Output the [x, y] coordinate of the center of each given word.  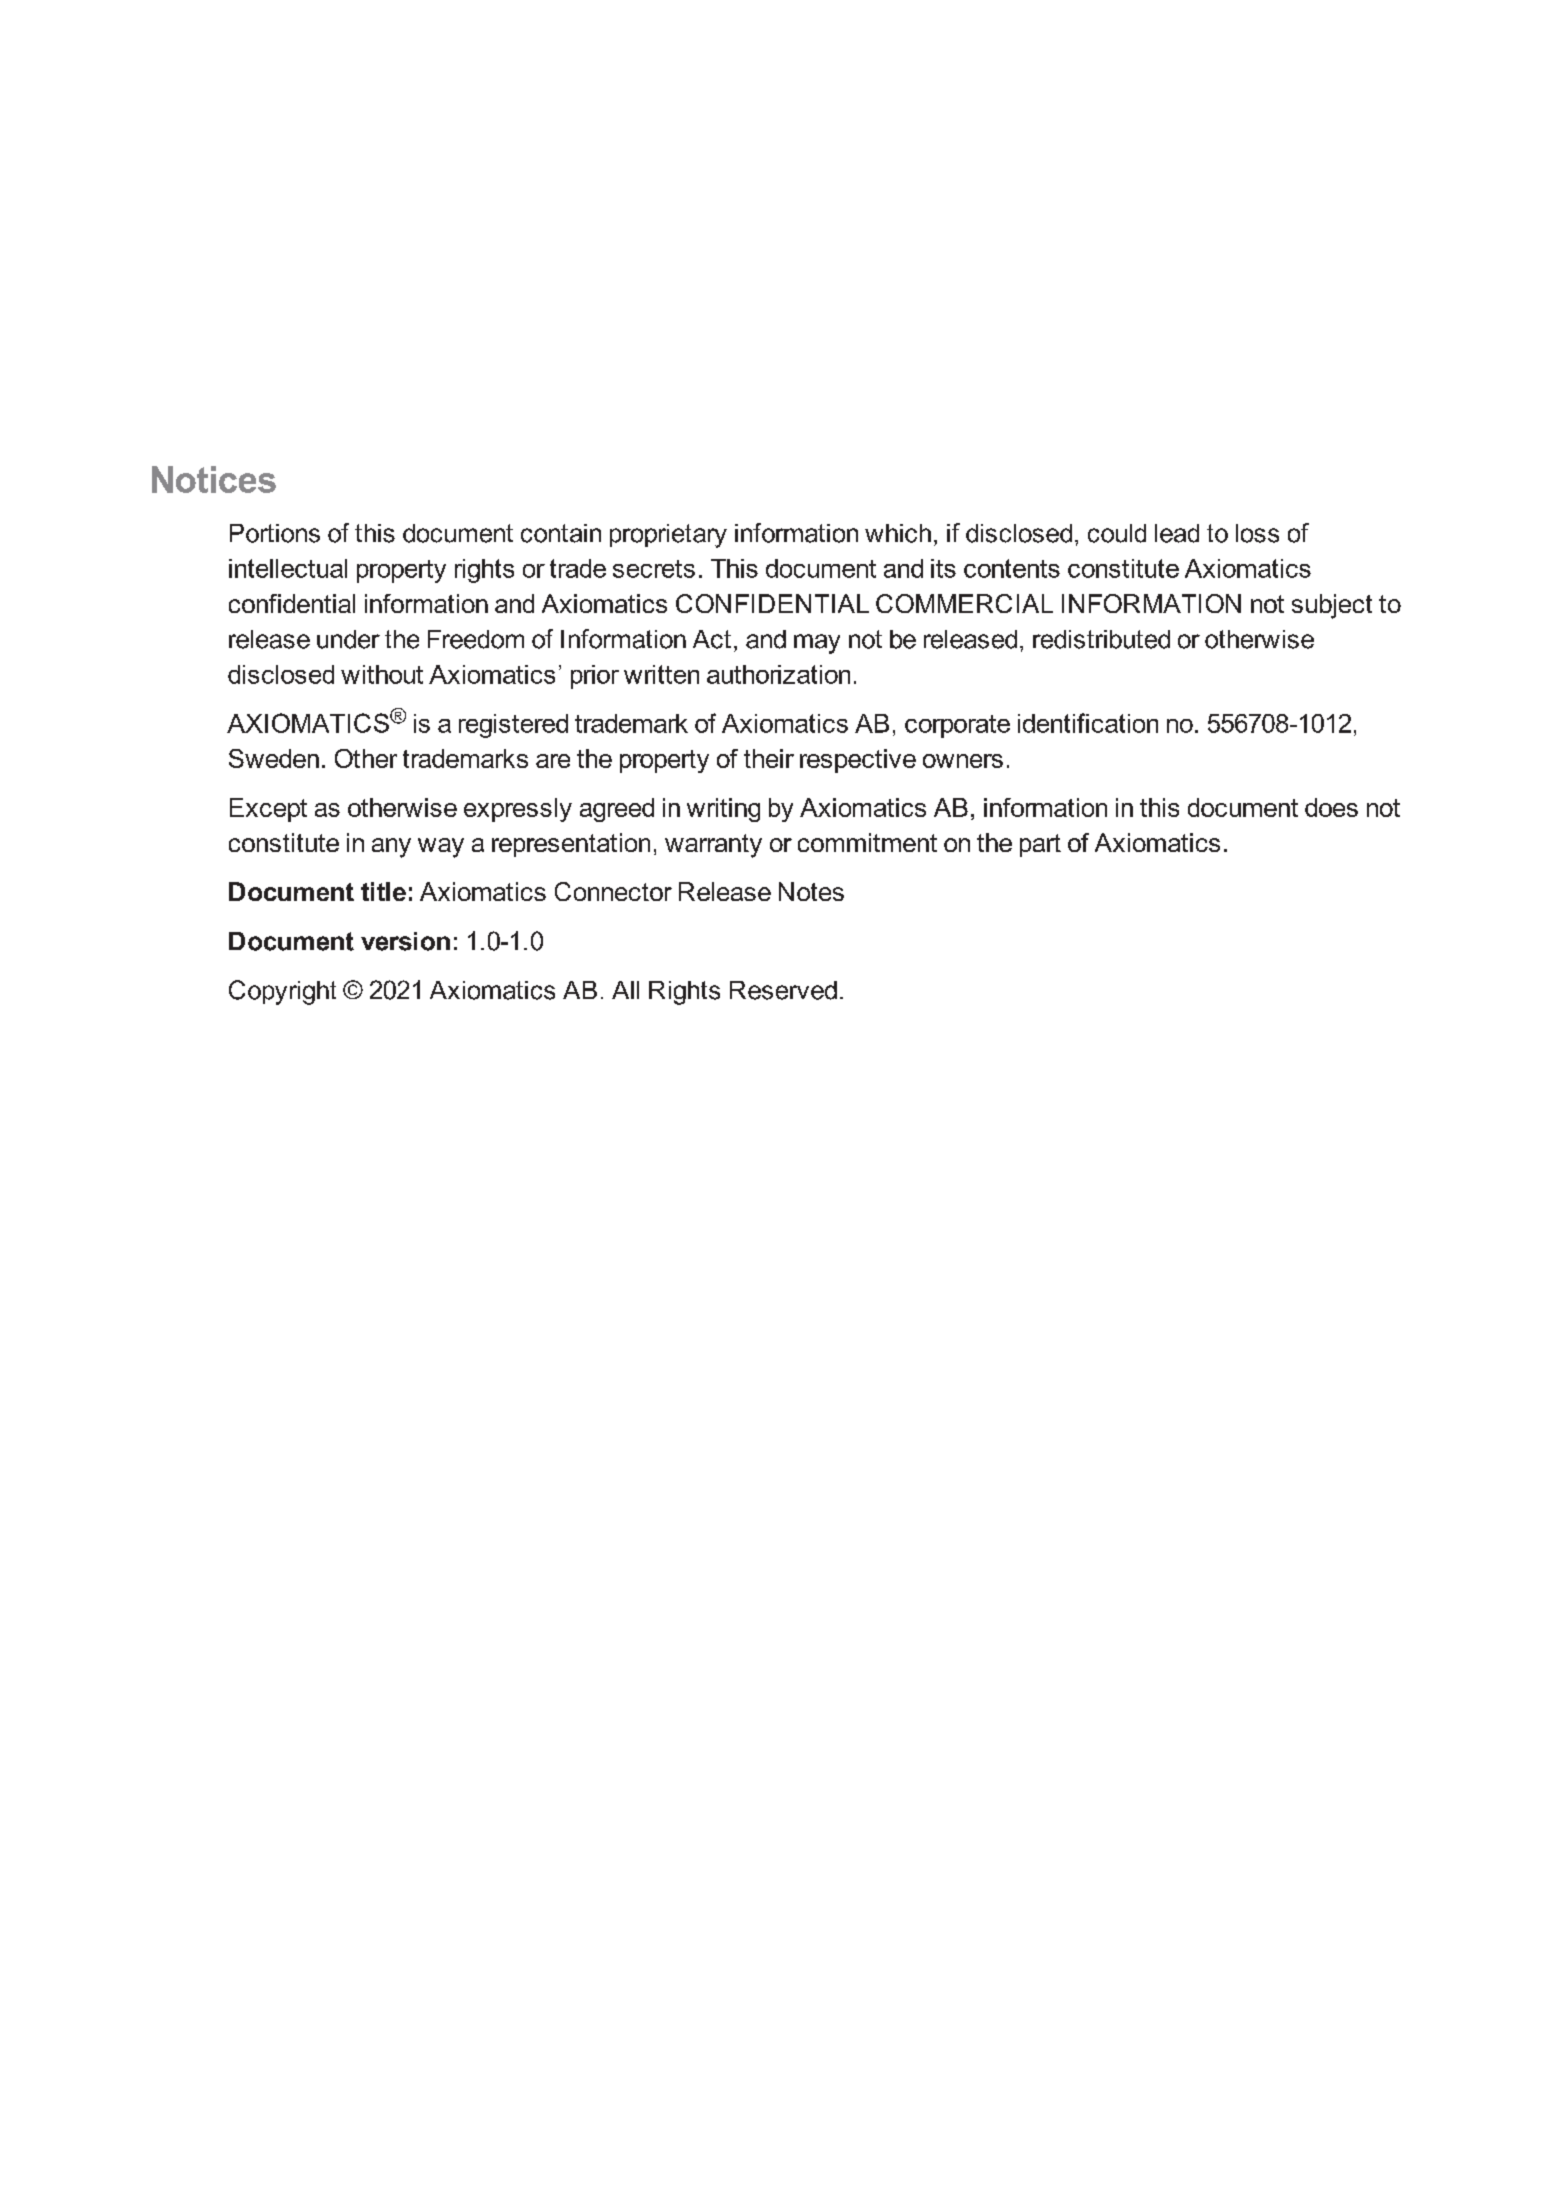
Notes [811, 891]
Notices [214, 479]
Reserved [783, 990]
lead [1177, 533]
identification [1088, 723]
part [1040, 845]
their [769, 758]
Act [712, 639]
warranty [713, 846]
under [348, 639]
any [391, 848]
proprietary [668, 536]
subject [1332, 606]
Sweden [274, 758]
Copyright [282, 992]
